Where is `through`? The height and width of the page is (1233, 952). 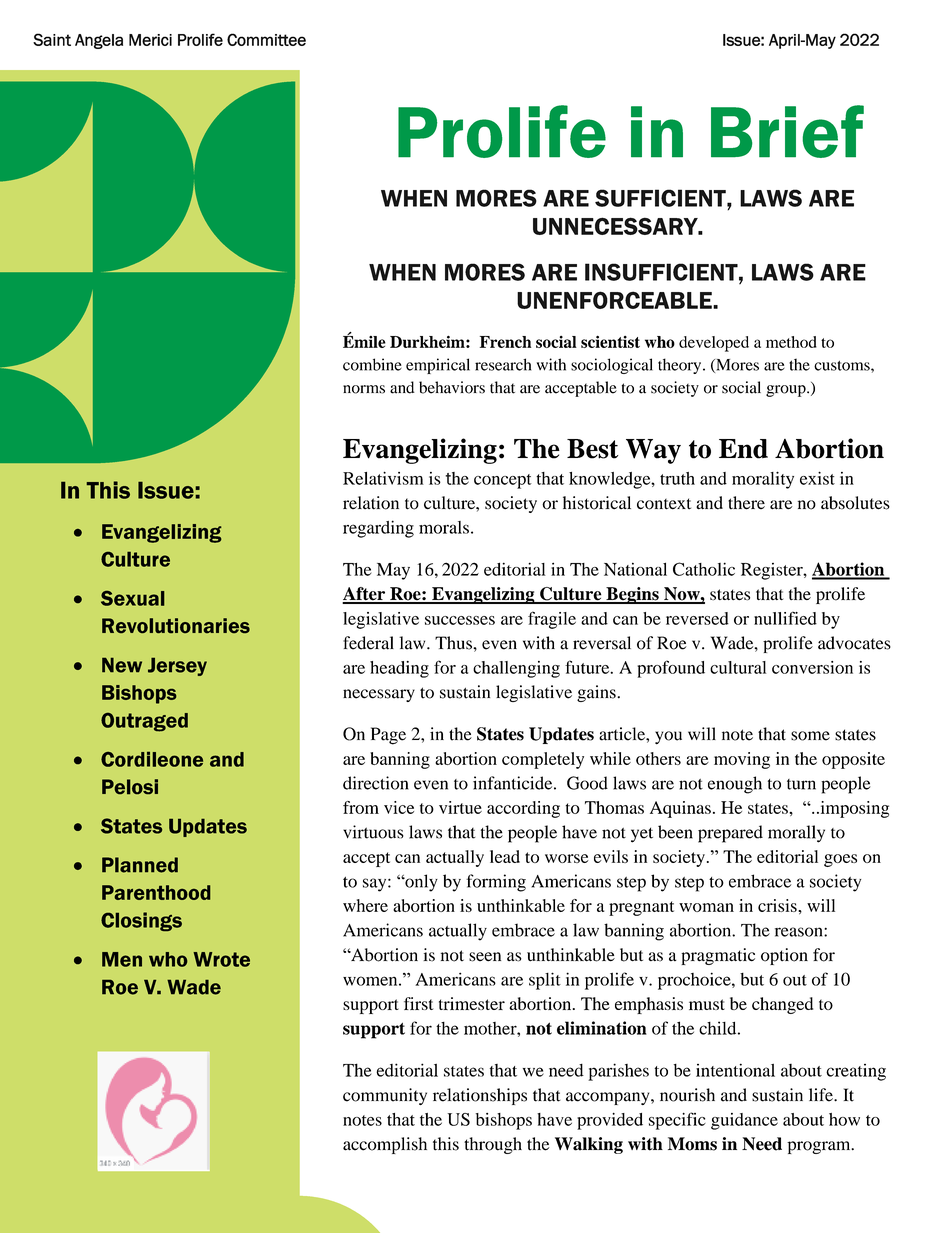 through is located at coordinates (493, 1145).
